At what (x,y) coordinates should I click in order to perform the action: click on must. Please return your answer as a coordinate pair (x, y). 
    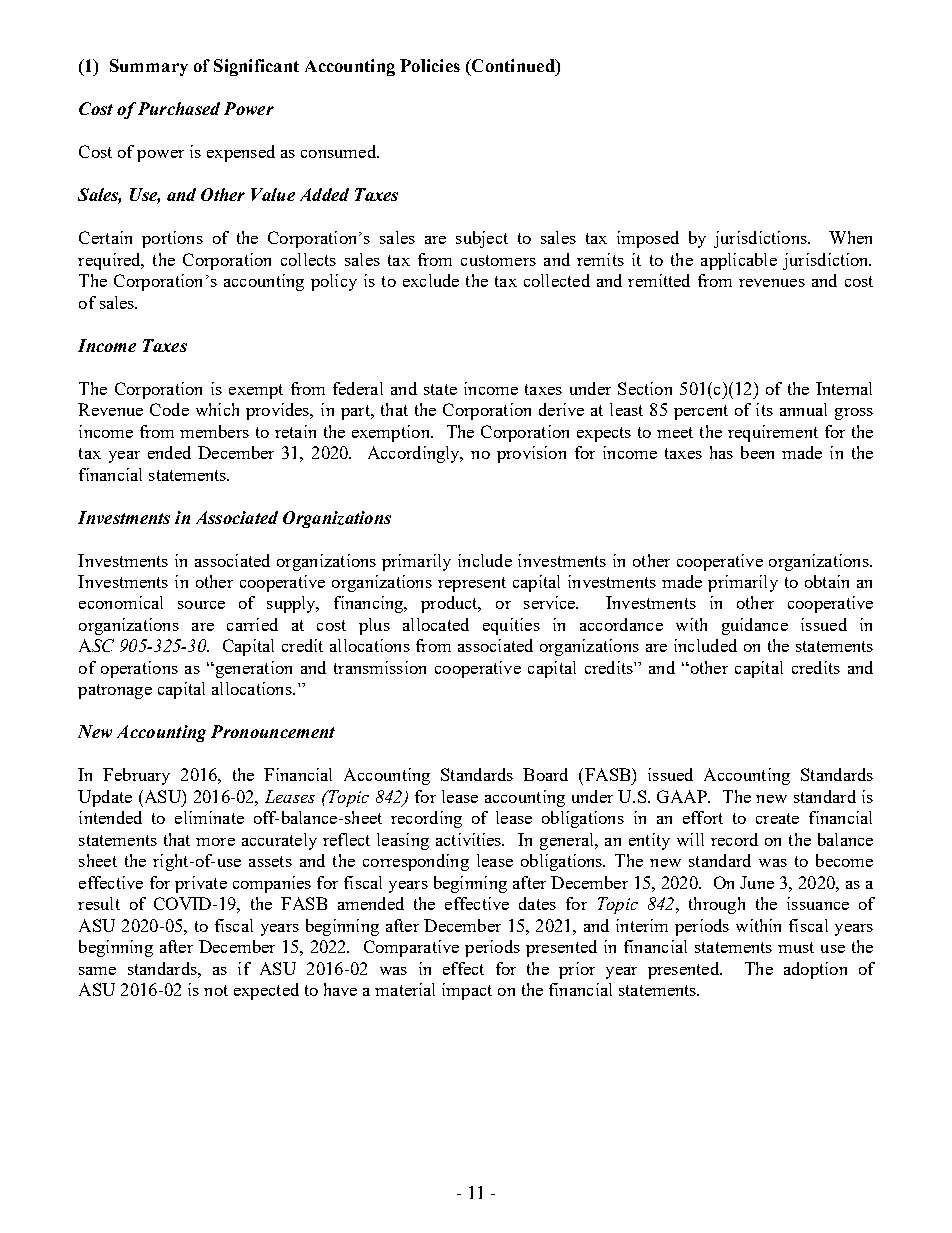
    Looking at the image, I should click on (796, 947).
